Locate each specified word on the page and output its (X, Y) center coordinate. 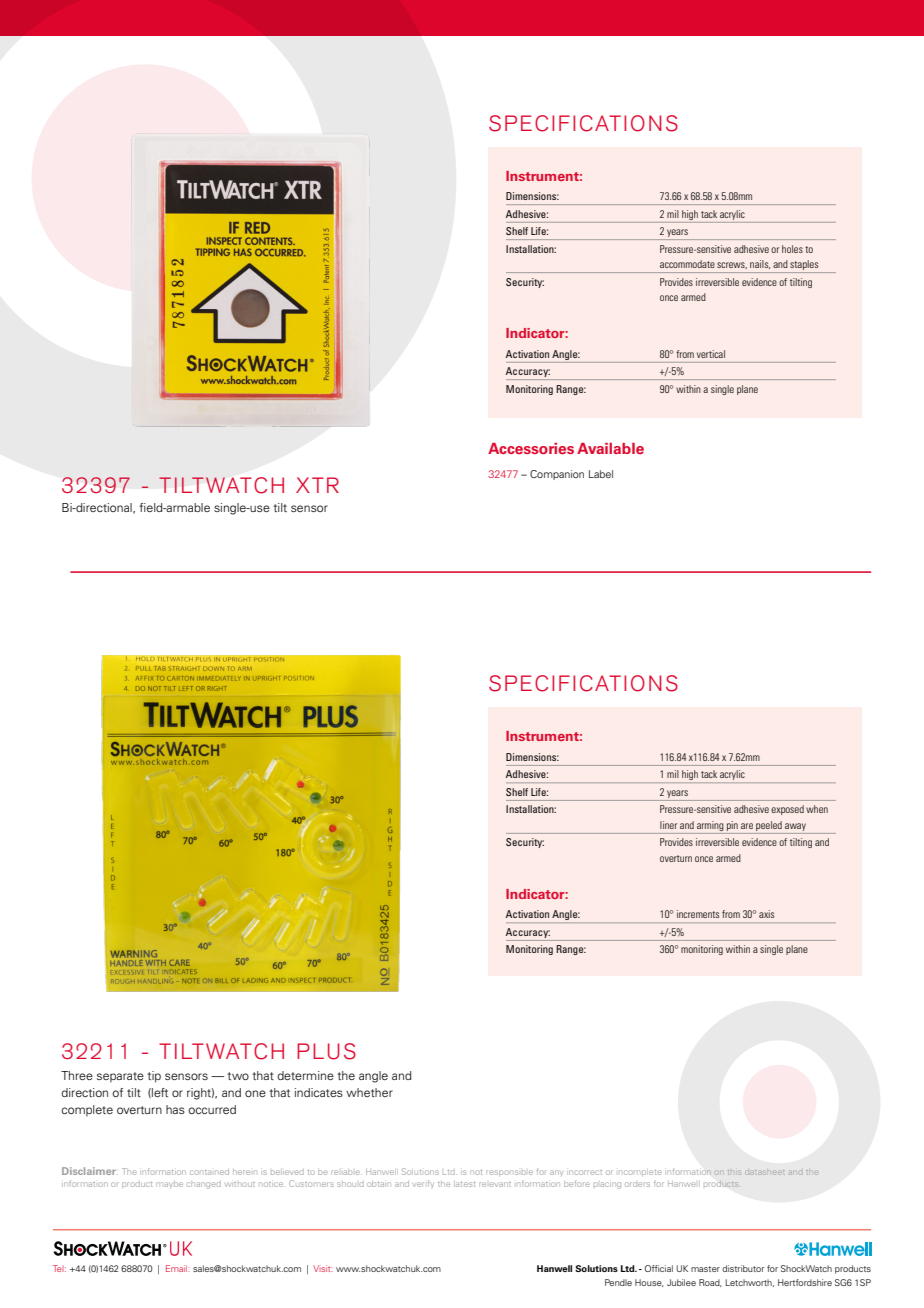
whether (369, 1092)
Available (610, 449)
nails (760, 264)
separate (120, 1077)
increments (698, 914)
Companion (557, 475)
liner (668, 825)
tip (154, 1077)
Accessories (531, 449)
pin (732, 826)
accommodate (687, 264)
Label (601, 474)
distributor (743, 1268)
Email (178, 1268)
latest (464, 1184)
